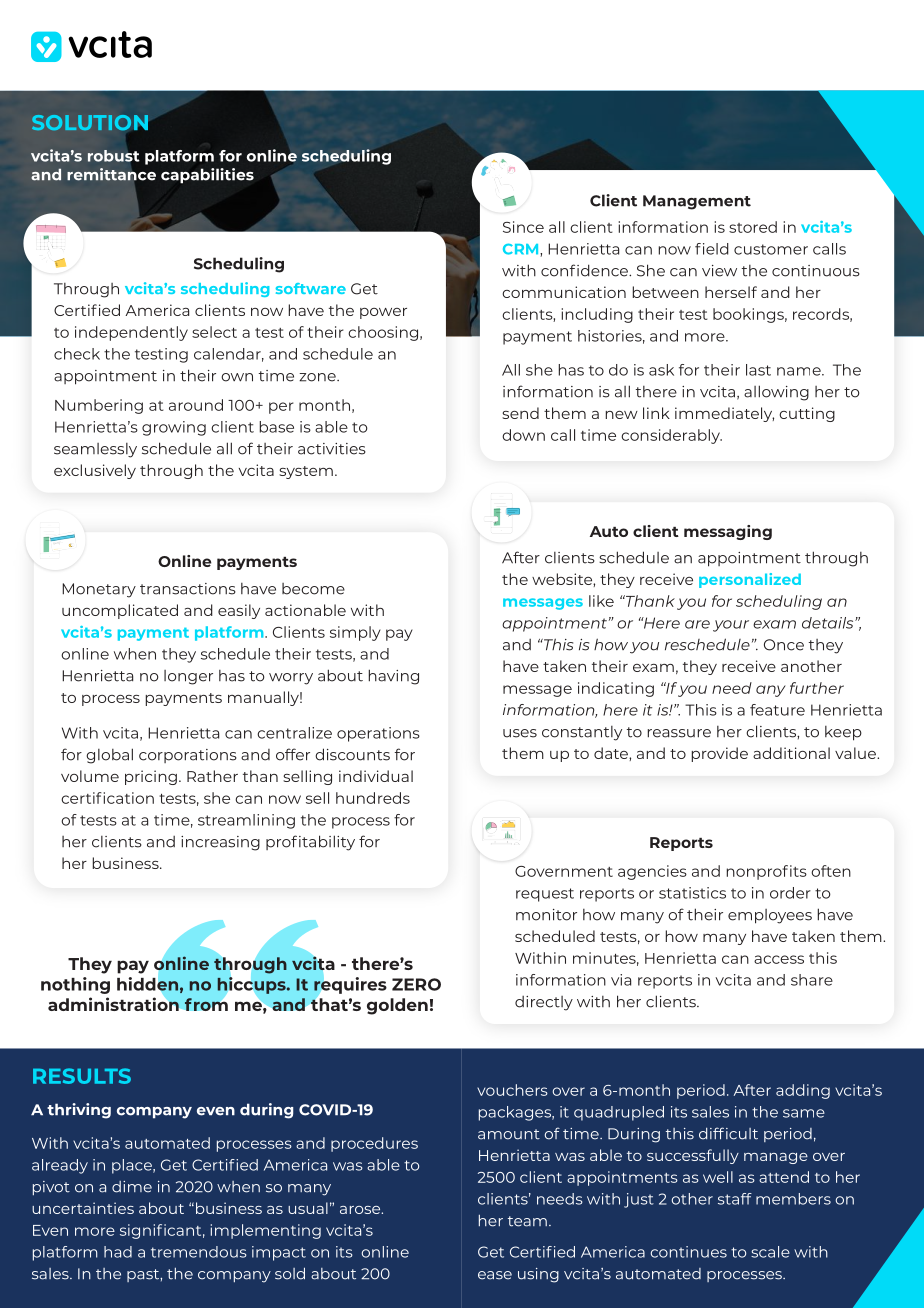  I want to click on capabilities, so click(207, 176).
